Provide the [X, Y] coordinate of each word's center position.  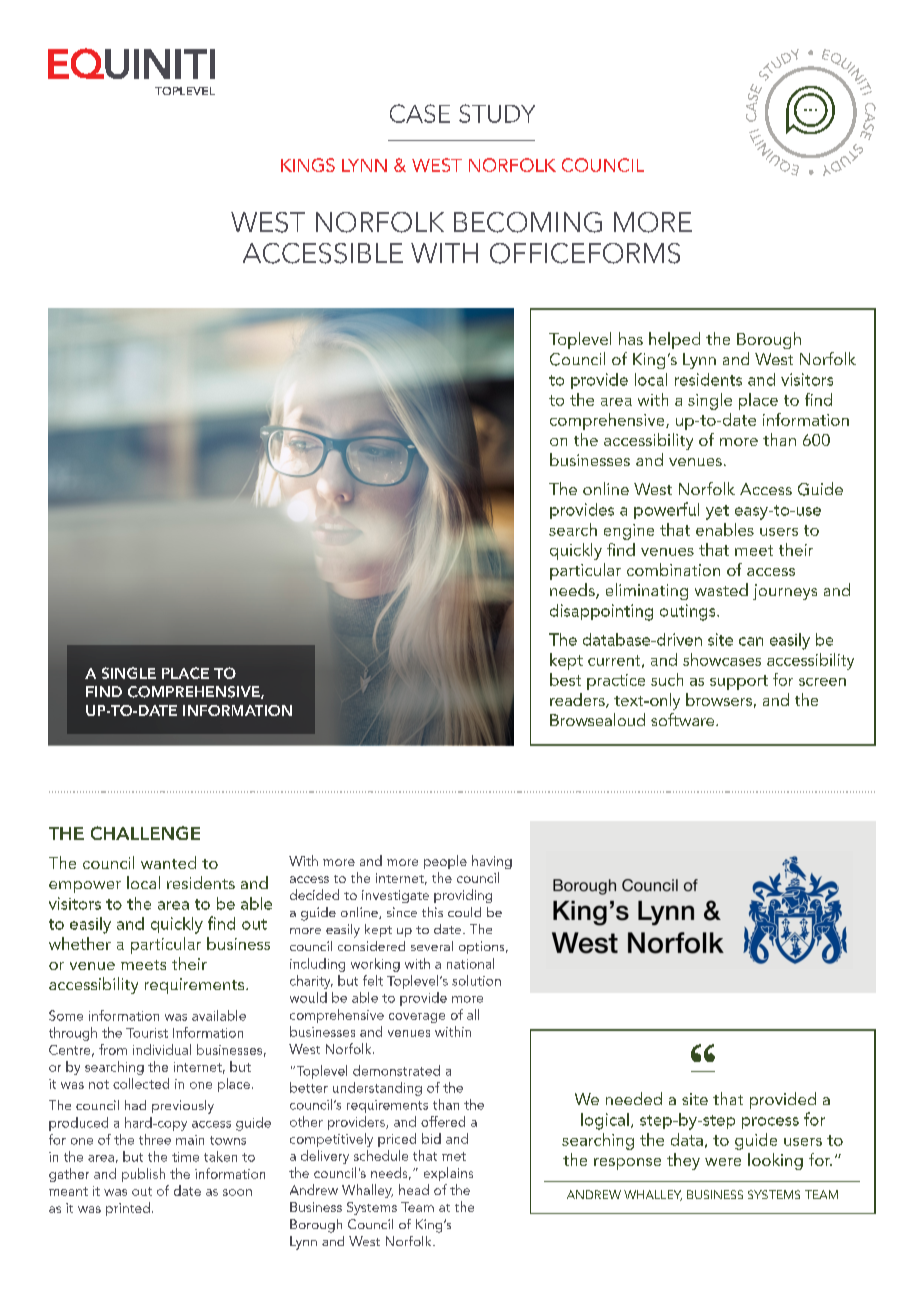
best [565, 679]
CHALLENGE [145, 833]
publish [143, 1175]
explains [448, 1174]
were [723, 1162]
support [739, 682]
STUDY [497, 113]
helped [674, 340]
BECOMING [528, 222]
